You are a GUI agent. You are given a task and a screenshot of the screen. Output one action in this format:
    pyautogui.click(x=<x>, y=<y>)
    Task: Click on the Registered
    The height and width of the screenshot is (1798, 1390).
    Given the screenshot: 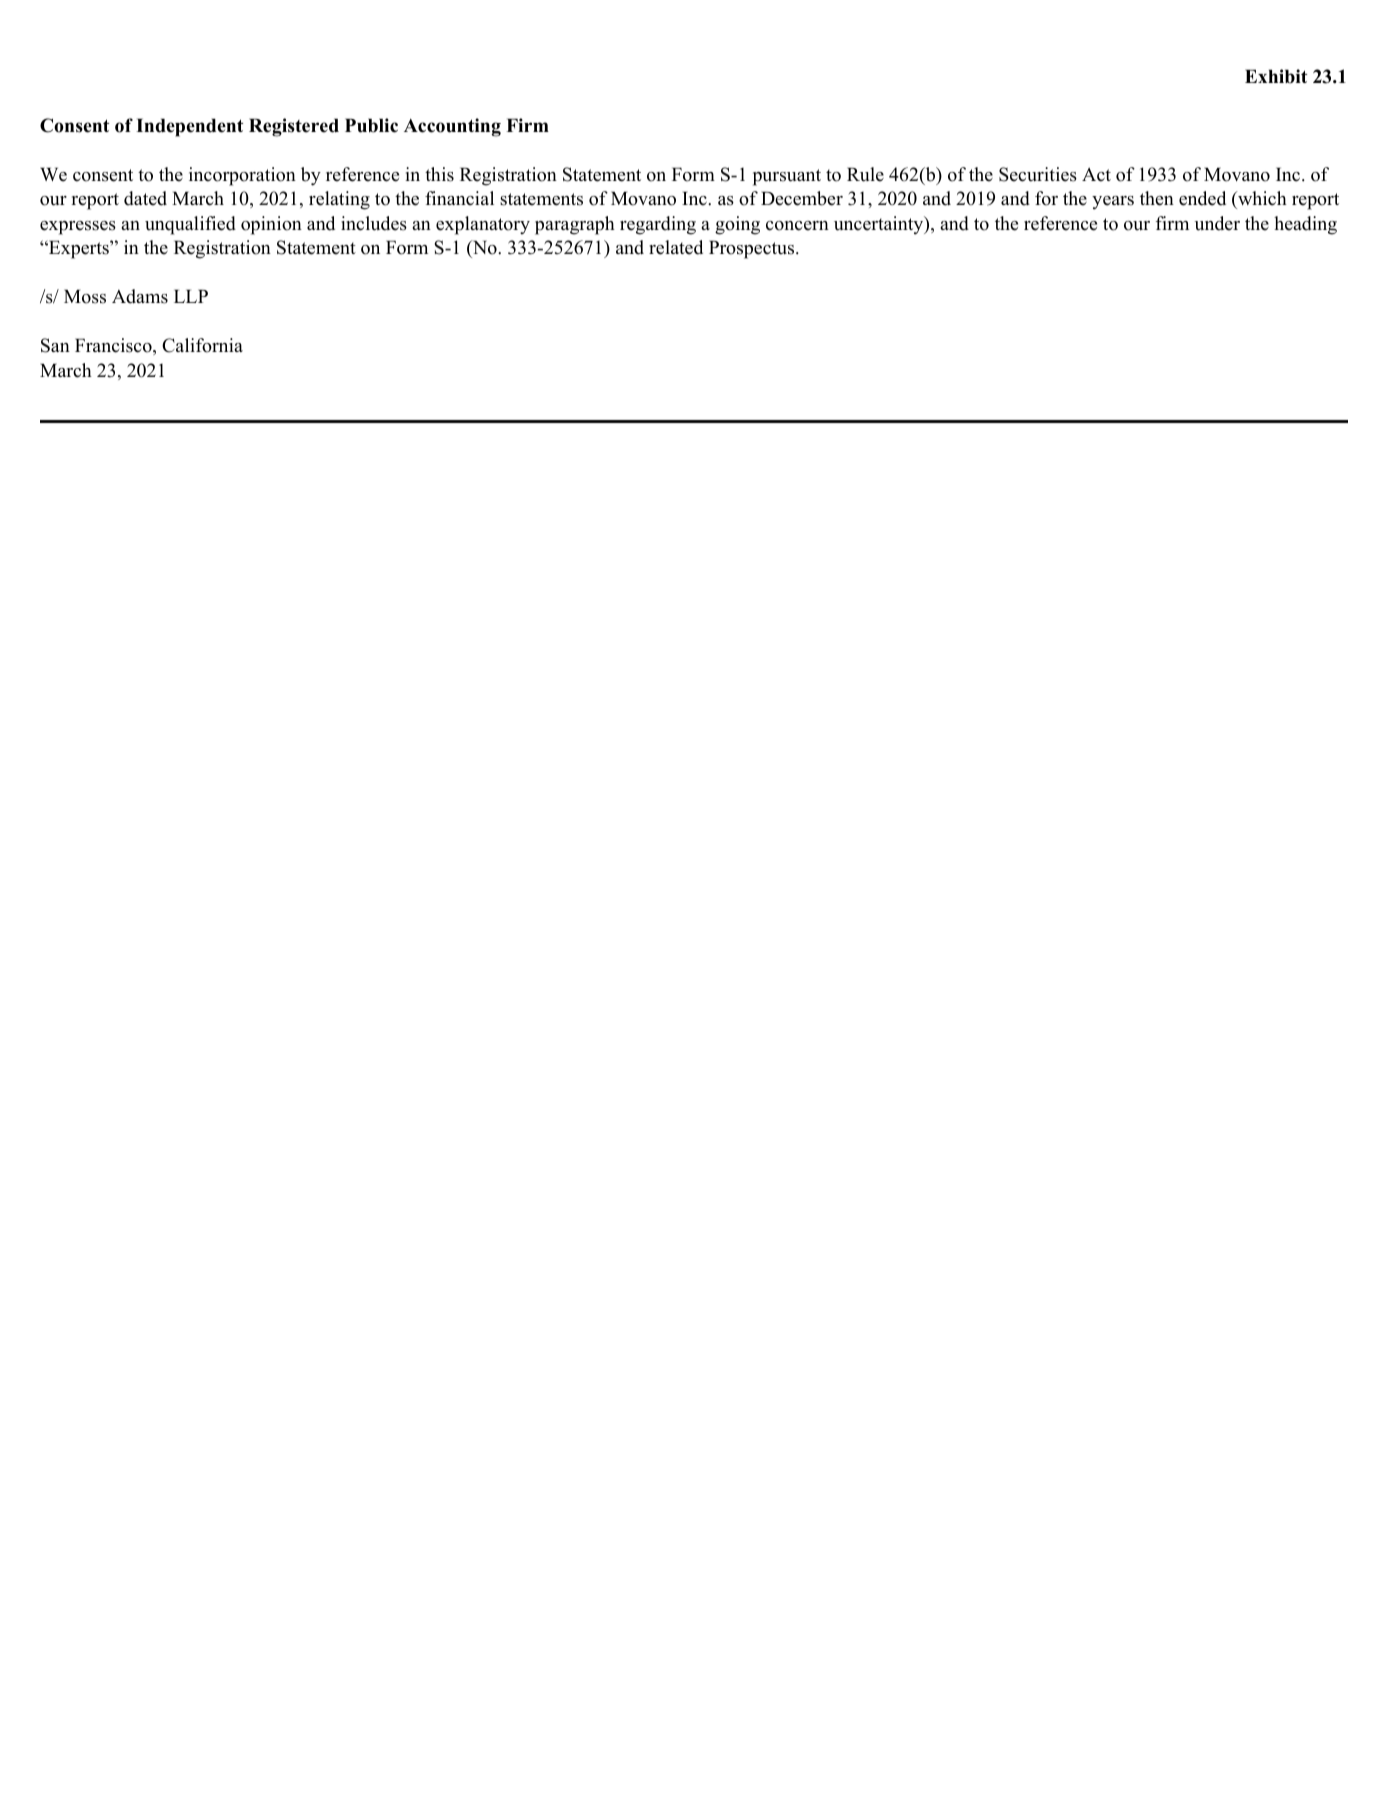 What is the action you would take?
    pyautogui.click(x=294, y=127)
